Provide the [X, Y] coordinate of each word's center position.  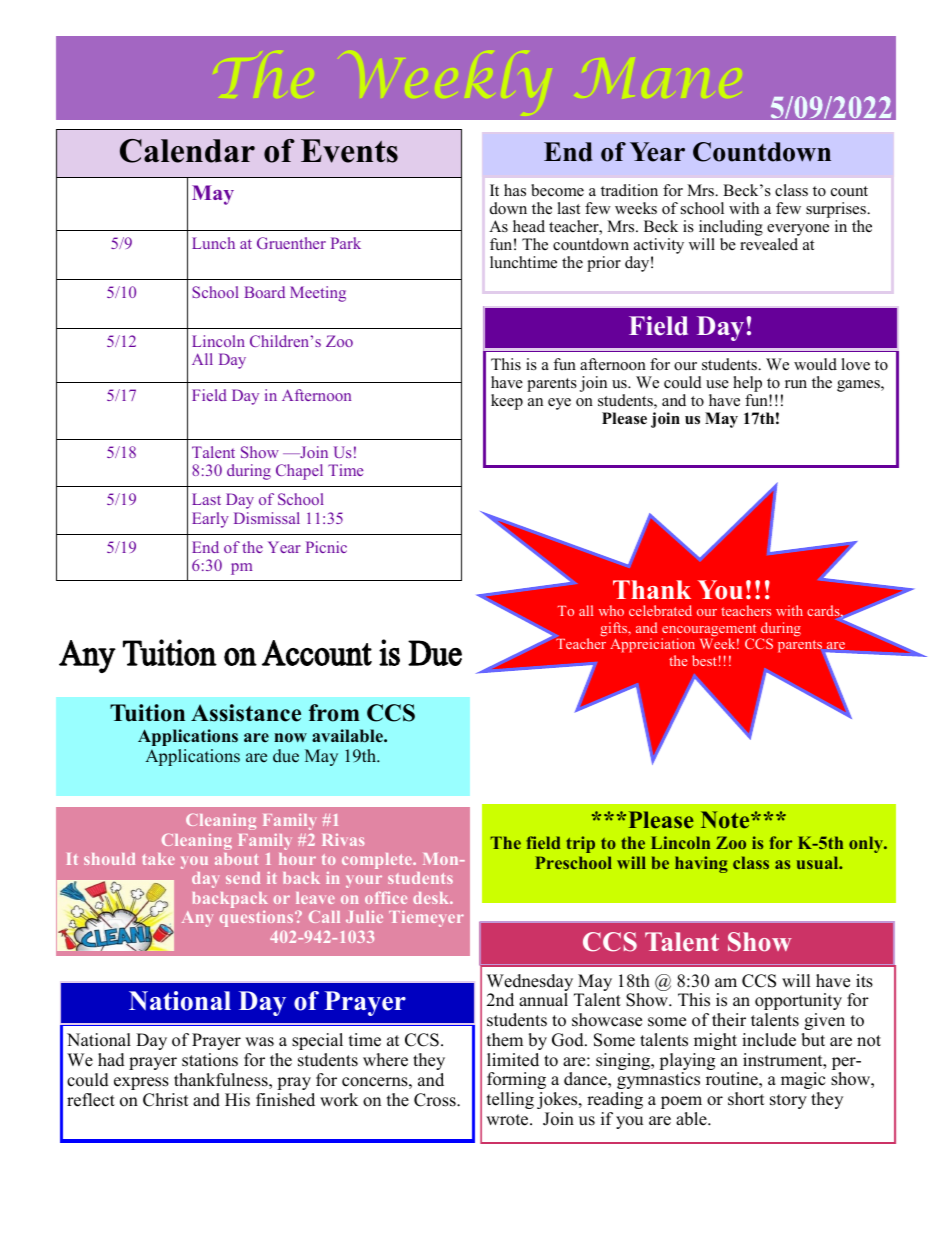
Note [726, 819]
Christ [166, 1100]
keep [507, 402]
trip [580, 844]
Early [210, 520]
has [515, 190]
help [747, 385]
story [788, 1101]
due [286, 756]
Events [349, 151]
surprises [837, 211]
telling [510, 1100]
